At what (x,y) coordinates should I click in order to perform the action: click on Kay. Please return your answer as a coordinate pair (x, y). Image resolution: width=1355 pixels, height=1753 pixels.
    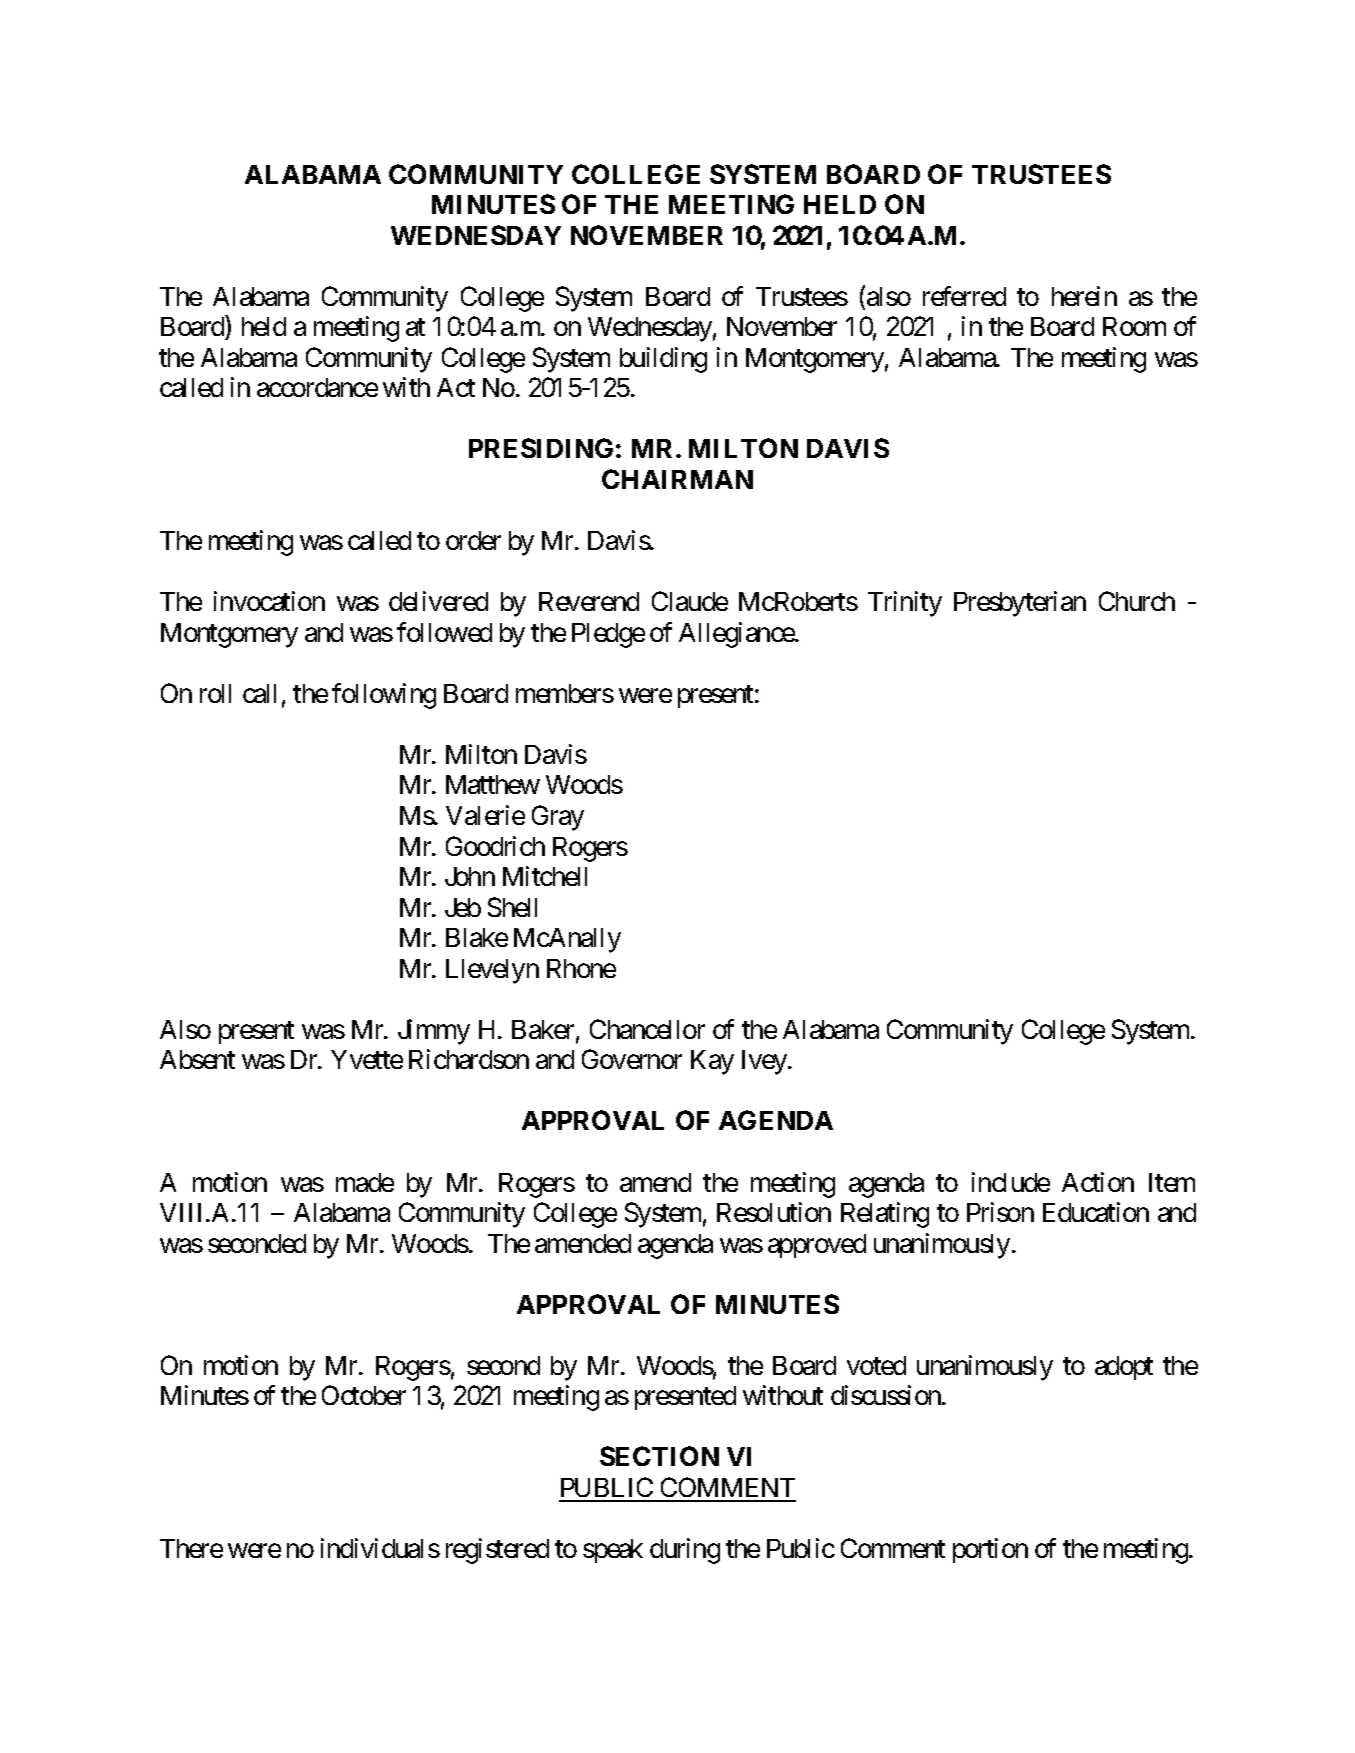
    Looking at the image, I should click on (712, 1062).
